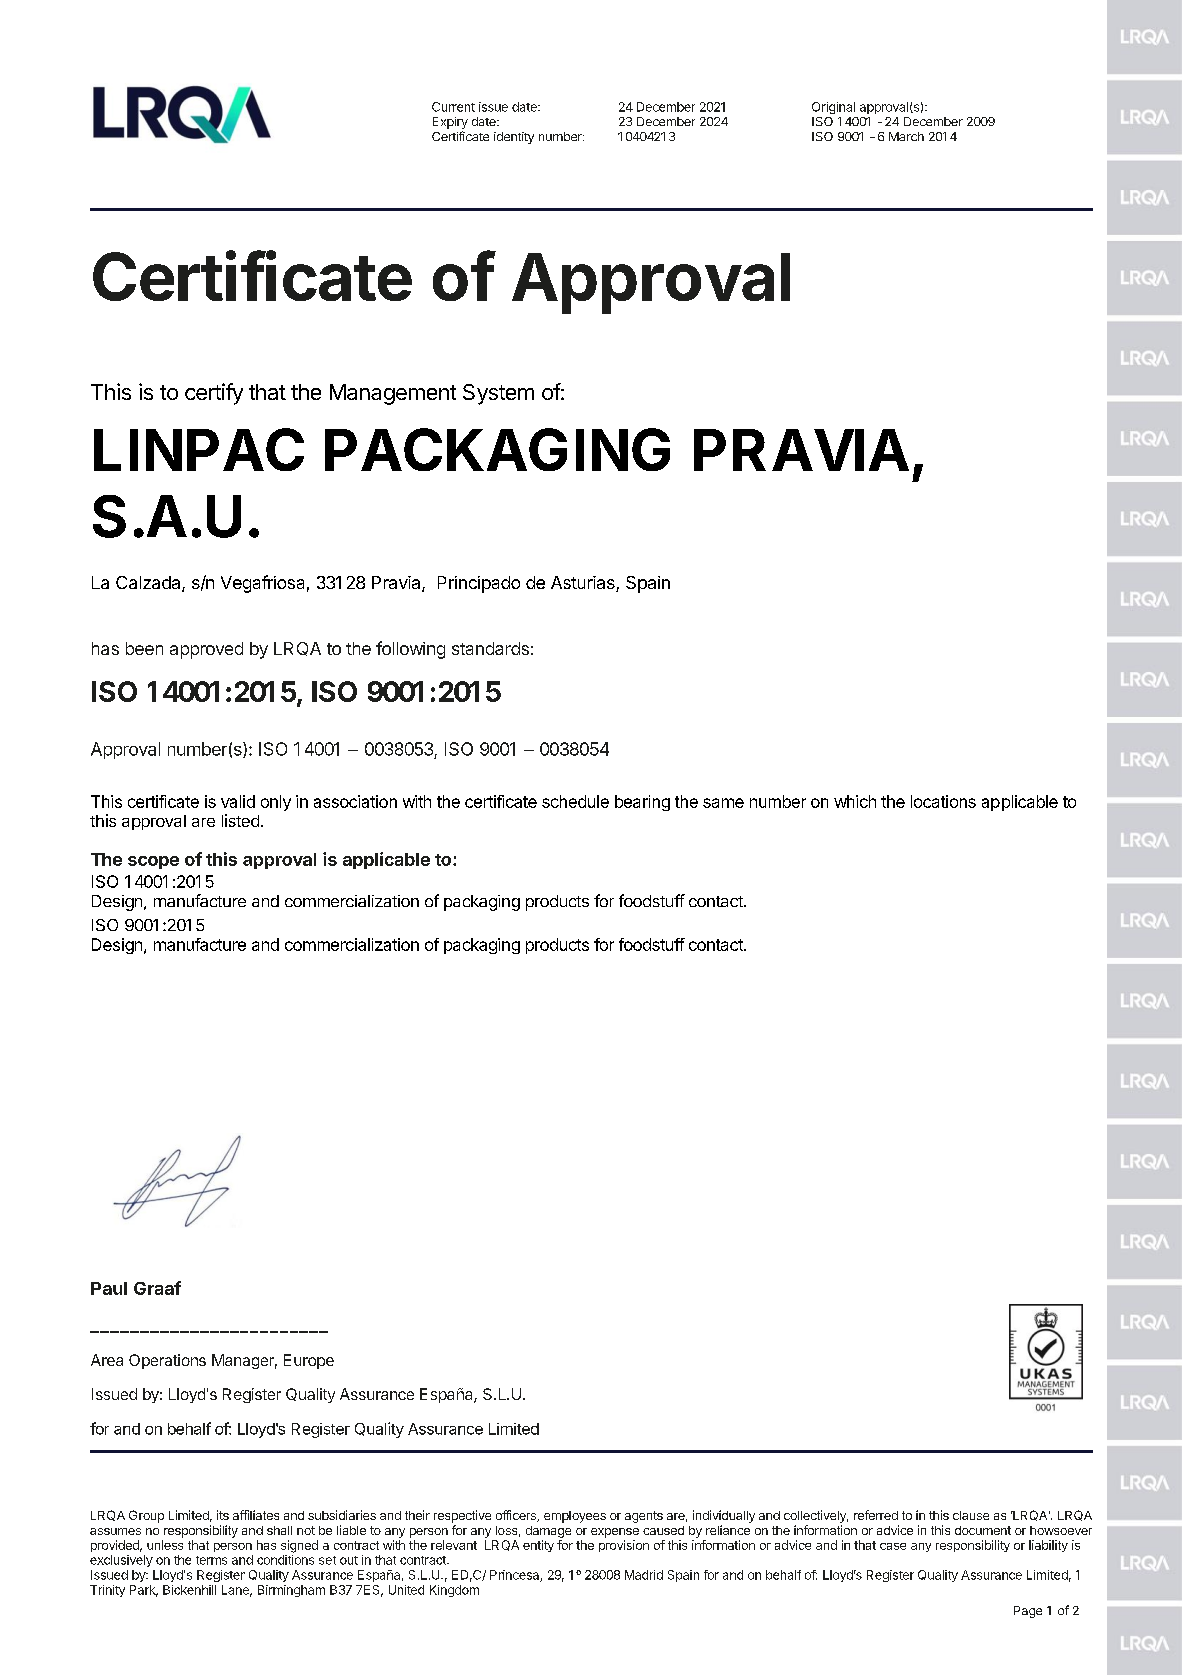 This page has width=1185, height=1675. I want to click on Operations, so click(167, 1361).
